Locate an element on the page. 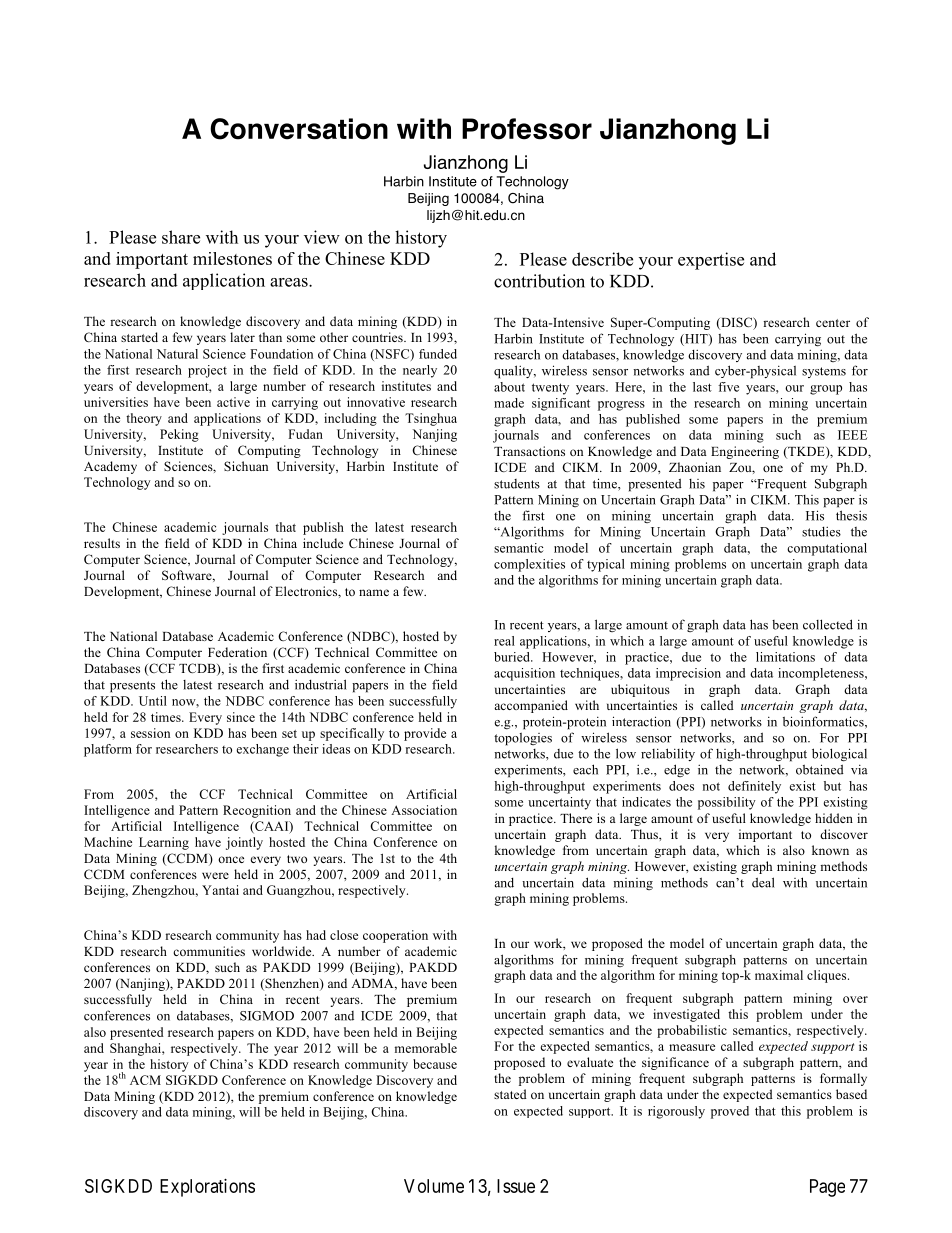  Explorations is located at coordinates (207, 1188).
